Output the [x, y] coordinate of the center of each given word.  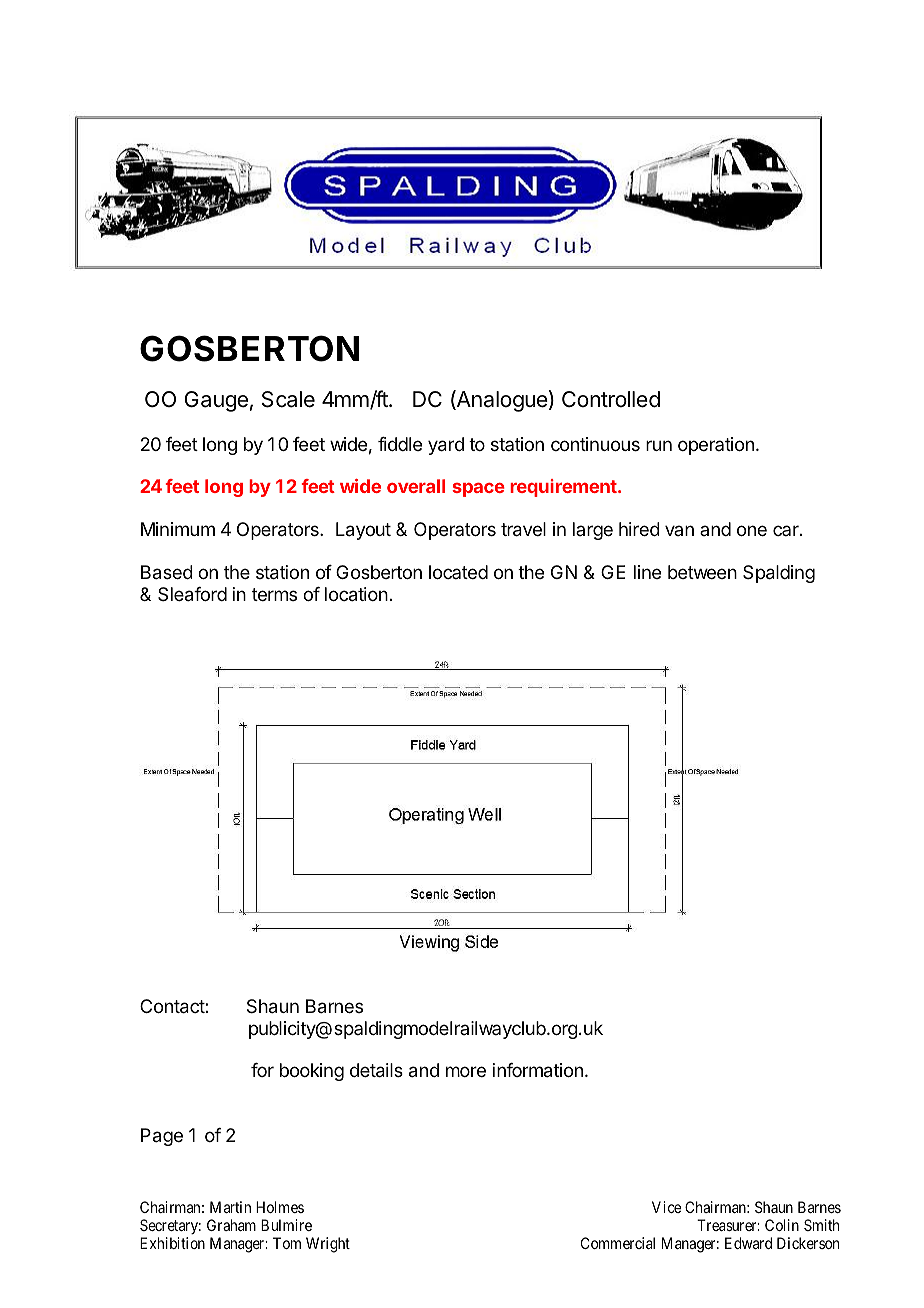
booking [312, 1072]
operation [716, 446]
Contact [173, 1006]
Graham [231, 1225]
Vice [666, 1207]
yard [446, 446]
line [647, 572]
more [466, 1071]
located [458, 572]
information [538, 1070]
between [702, 572]
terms [274, 594]
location [356, 594]
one [752, 530]
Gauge [216, 401]
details [376, 1070]
